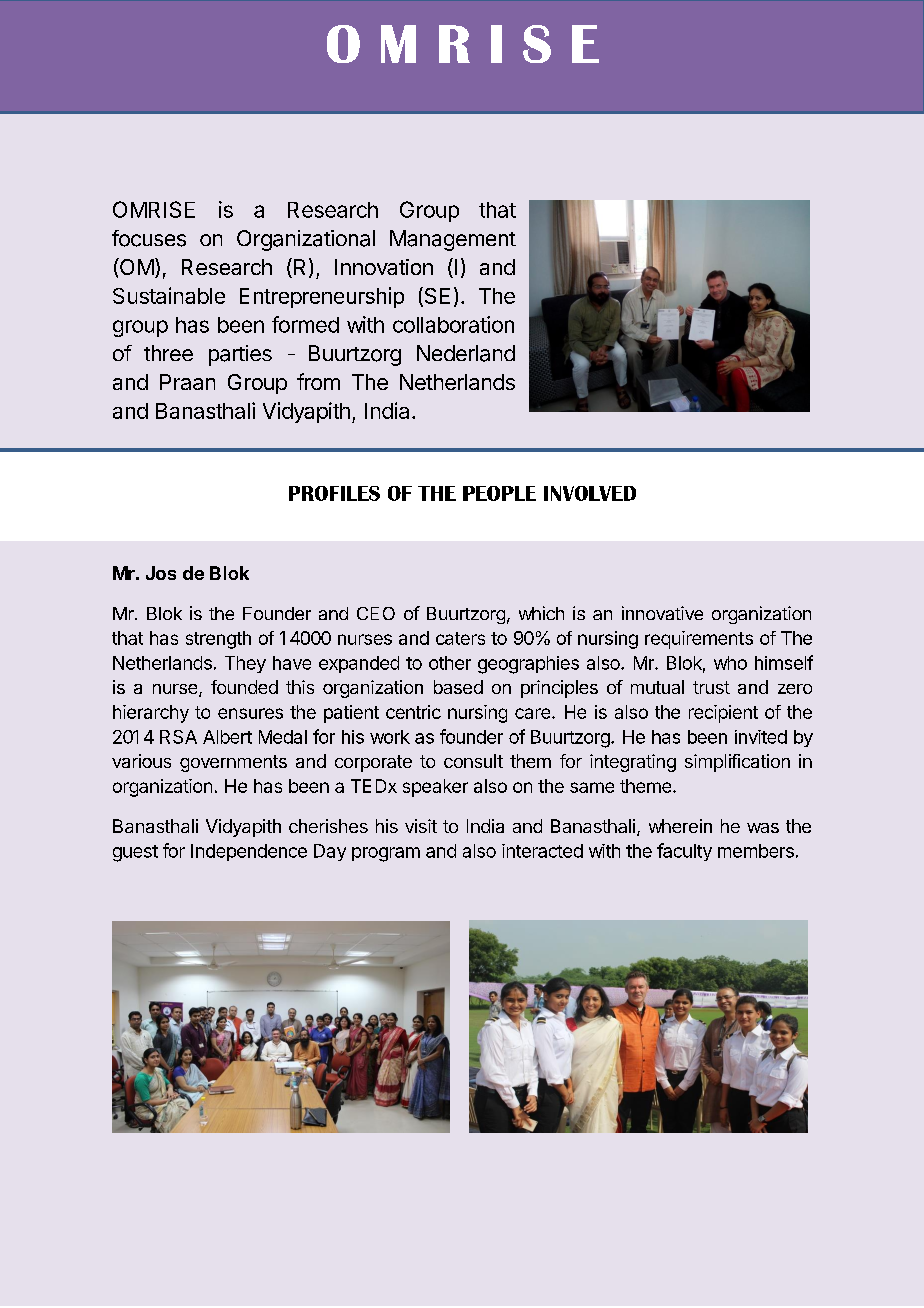 The image size is (924, 1308). What do you see at coordinates (453, 240) in the document?
I see `Management` at bounding box center [453, 240].
